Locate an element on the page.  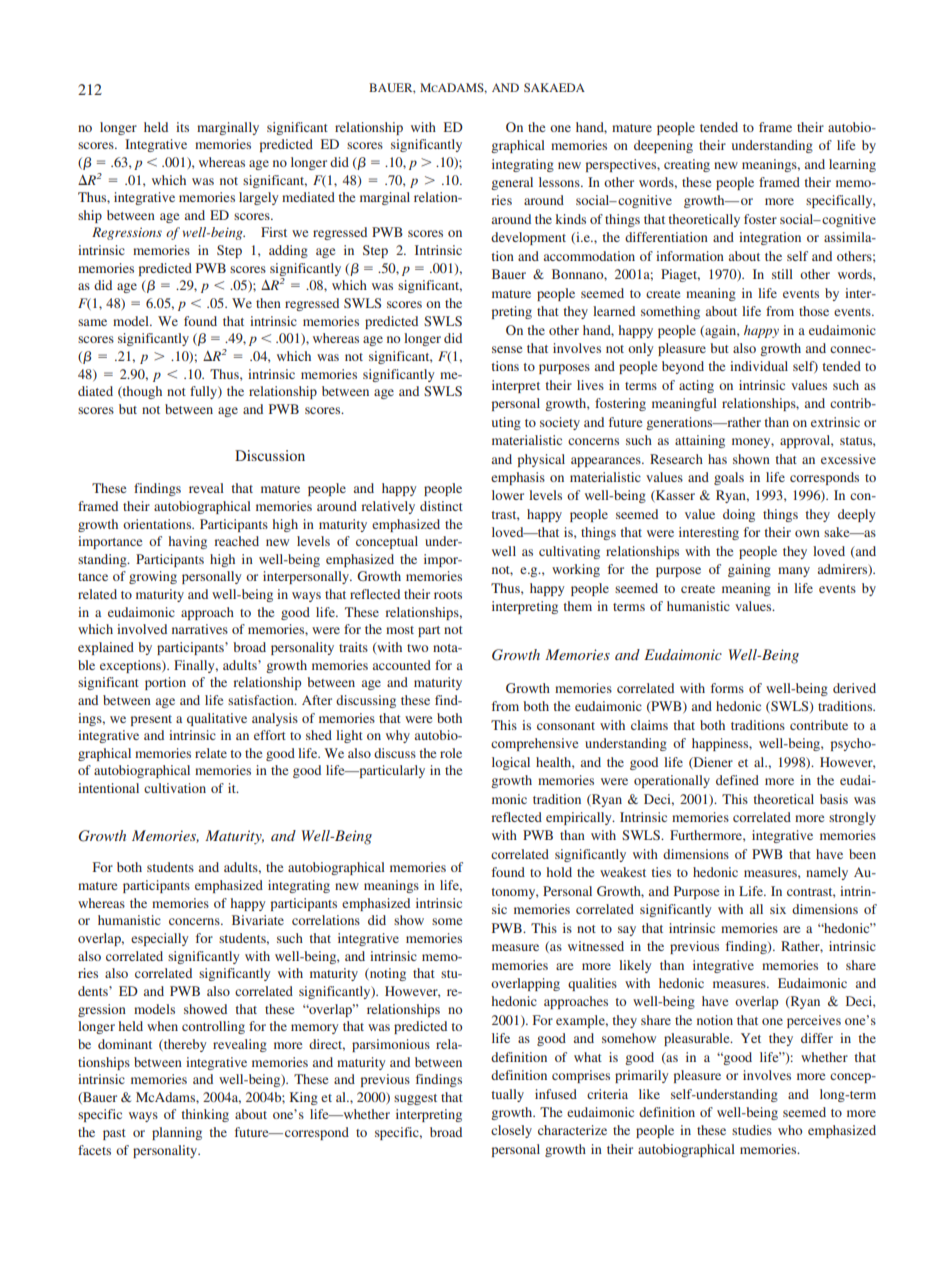
closely is located at coordinates (511, 1131).
